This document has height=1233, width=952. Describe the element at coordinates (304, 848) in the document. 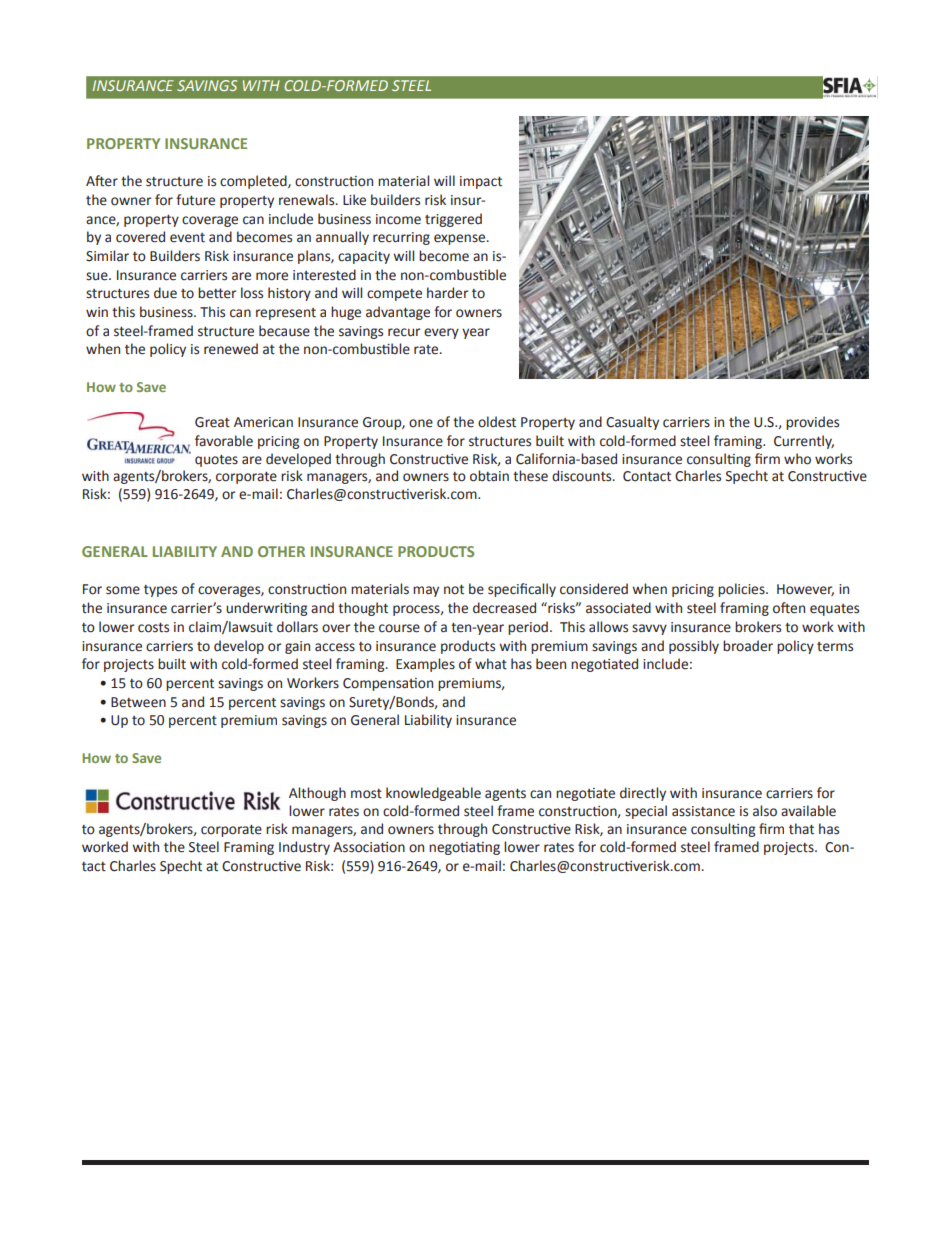

I see `Industry` at that location.
